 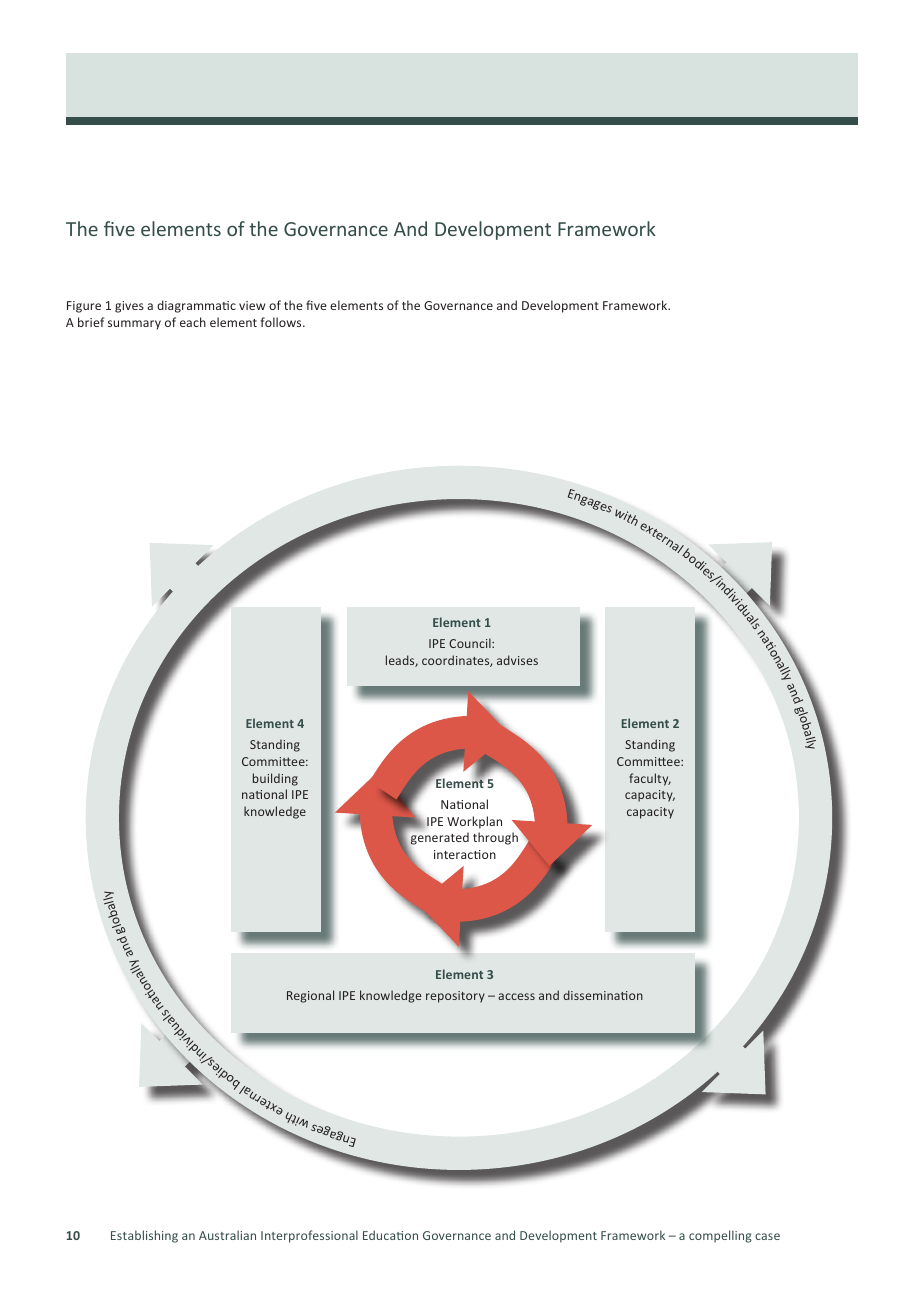 I want to click on Establishing, so click(x=144, y=1236).
